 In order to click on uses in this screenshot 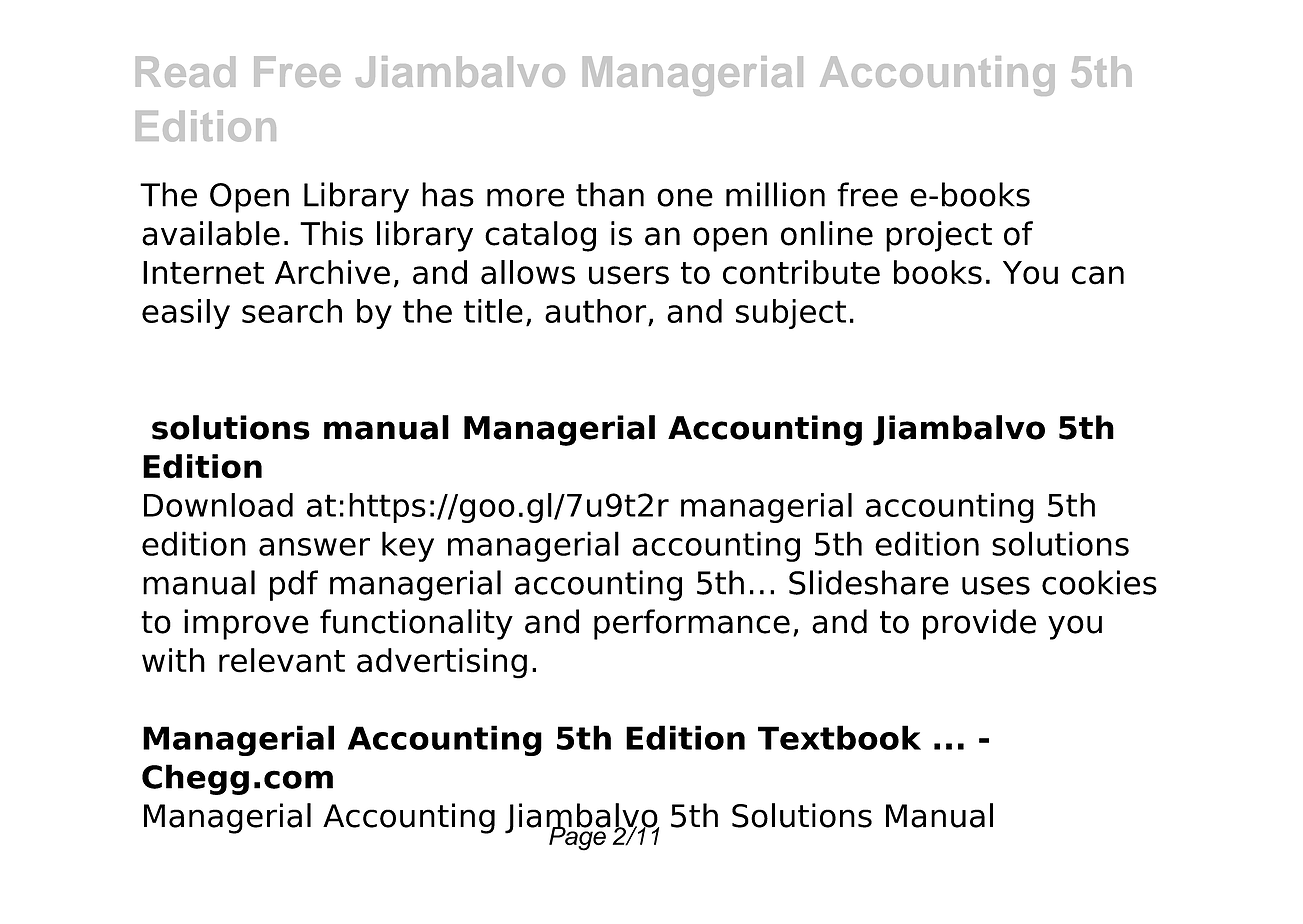, I will do `click(996, 585)`.
